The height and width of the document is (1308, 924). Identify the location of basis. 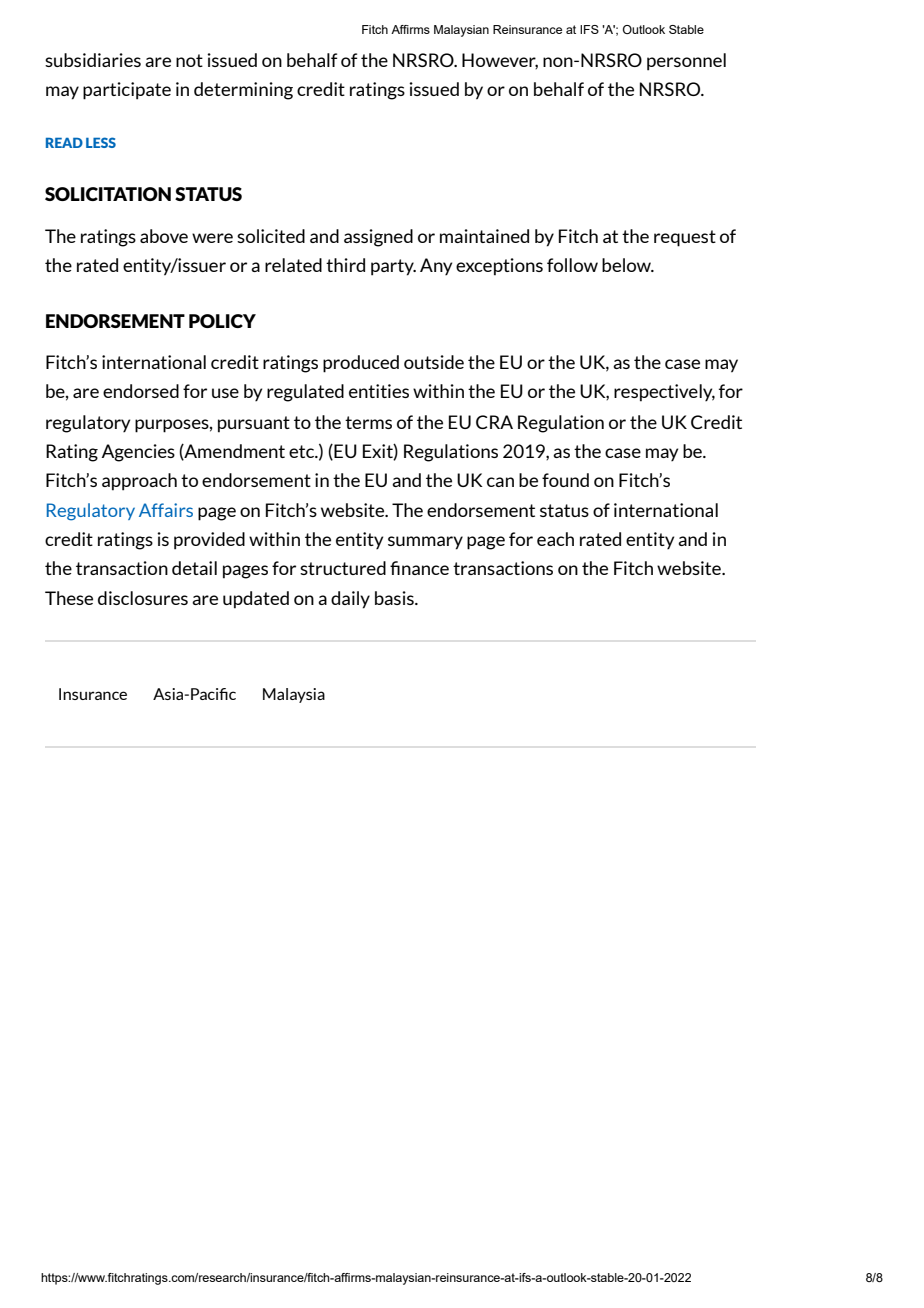
(395, 598).
